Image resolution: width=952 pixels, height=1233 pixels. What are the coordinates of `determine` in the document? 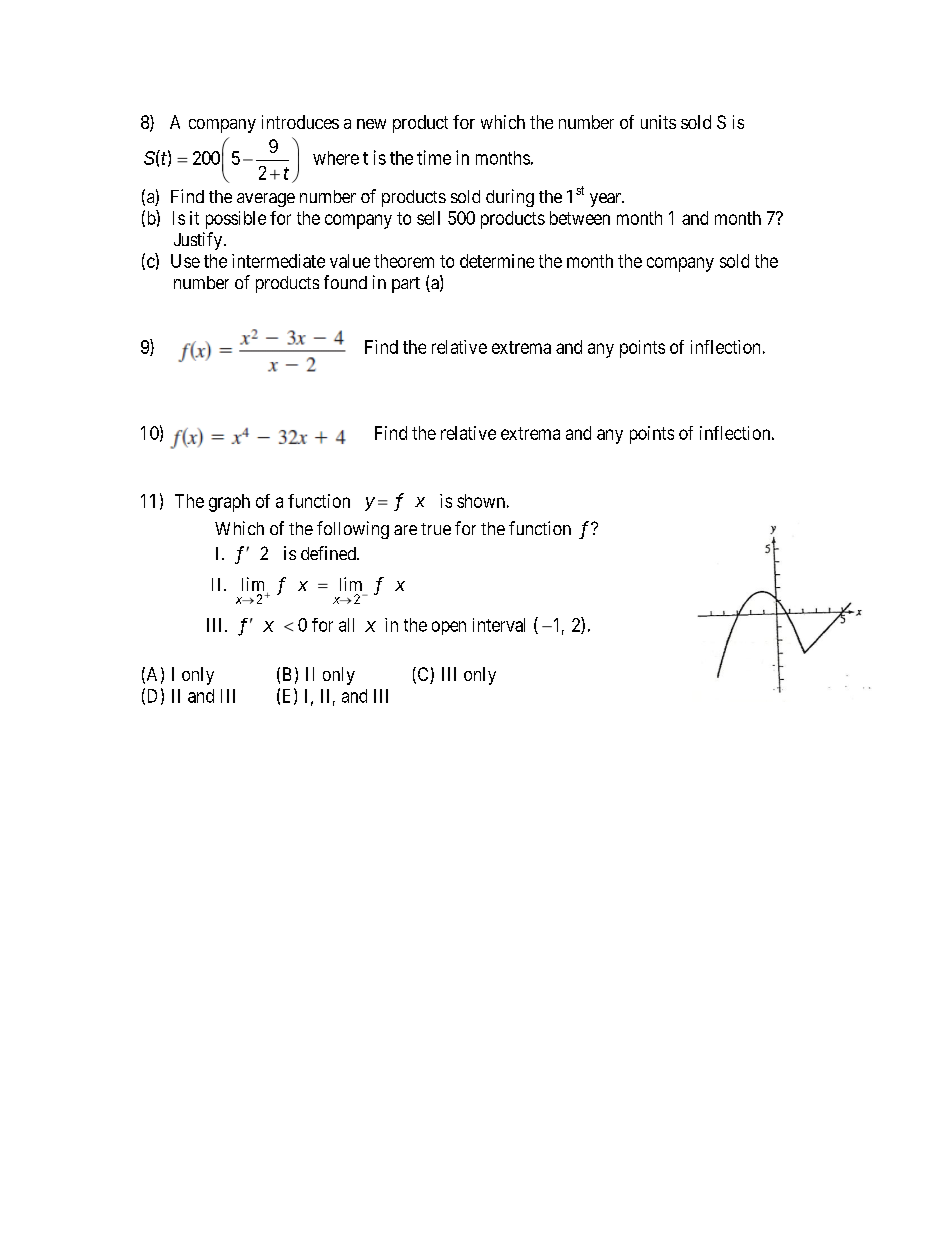 It's located at (497, 261).
